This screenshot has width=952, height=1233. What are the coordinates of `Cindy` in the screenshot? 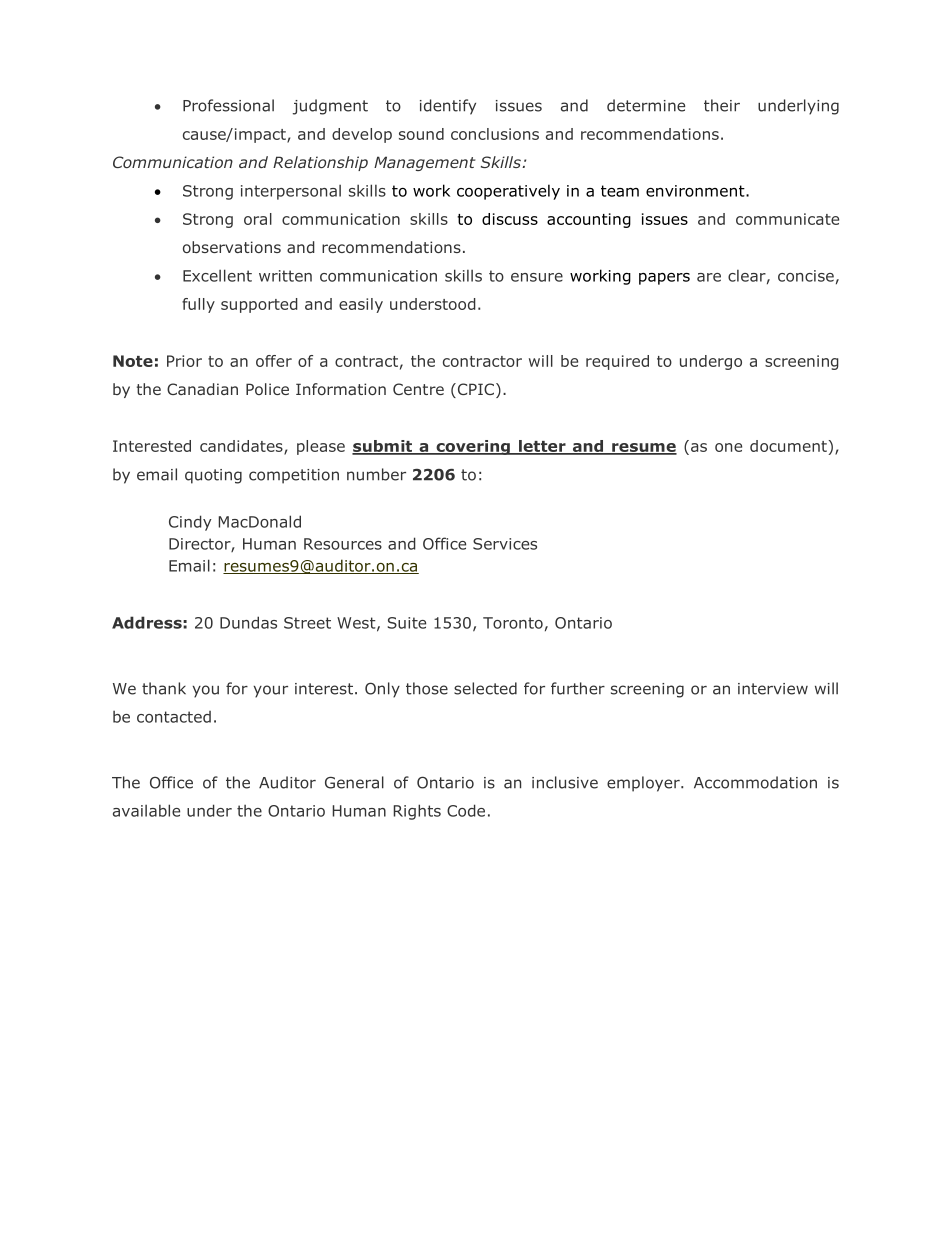 It's located at (190, 523).
